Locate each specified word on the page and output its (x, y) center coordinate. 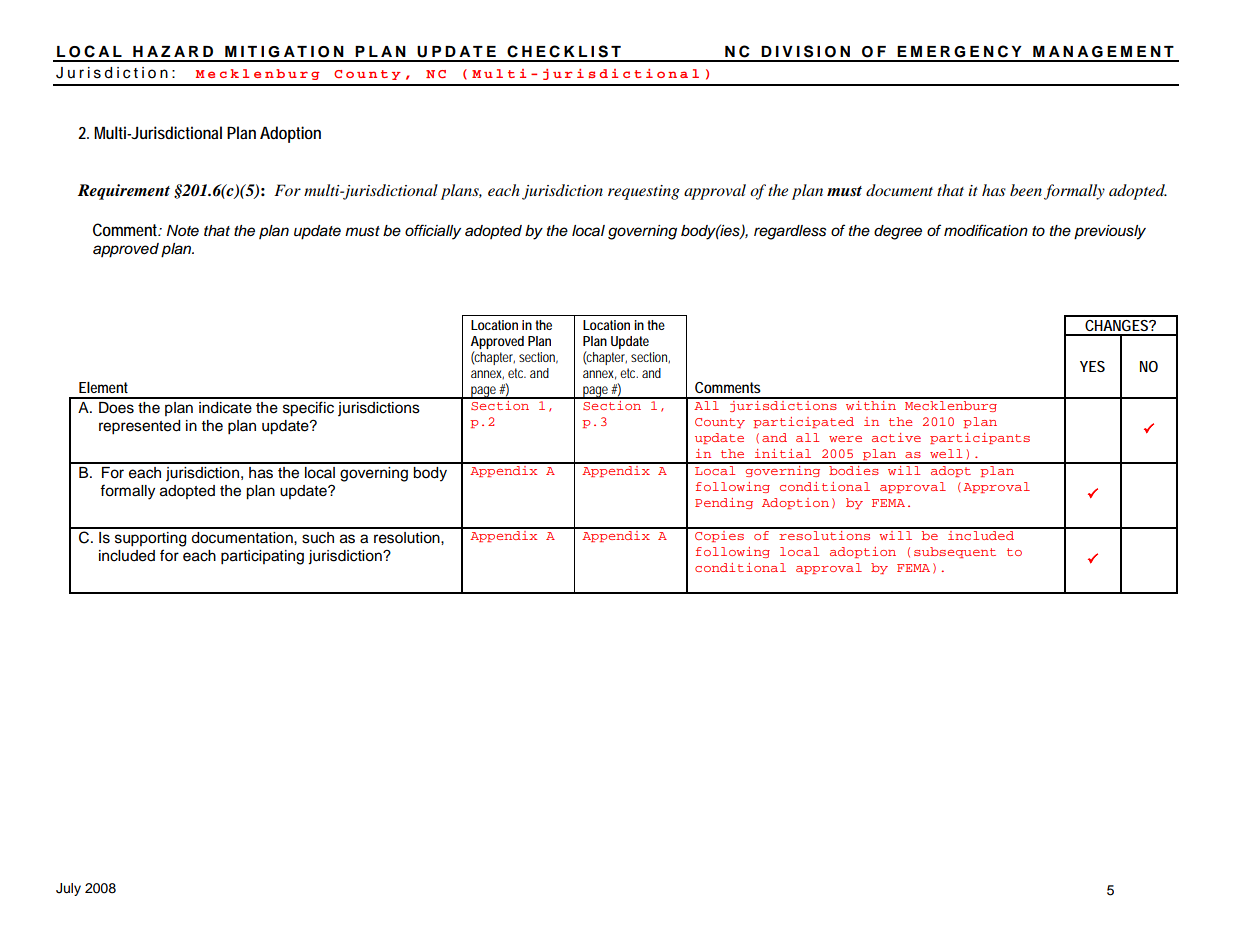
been (1026, 190)
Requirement (124, 192)
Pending (724, 503)
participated (803, 422)
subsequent (955, 552)
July (68, 889)
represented (139, 427)
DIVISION (805, 51)
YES (1092, 366)
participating (262, 557)
